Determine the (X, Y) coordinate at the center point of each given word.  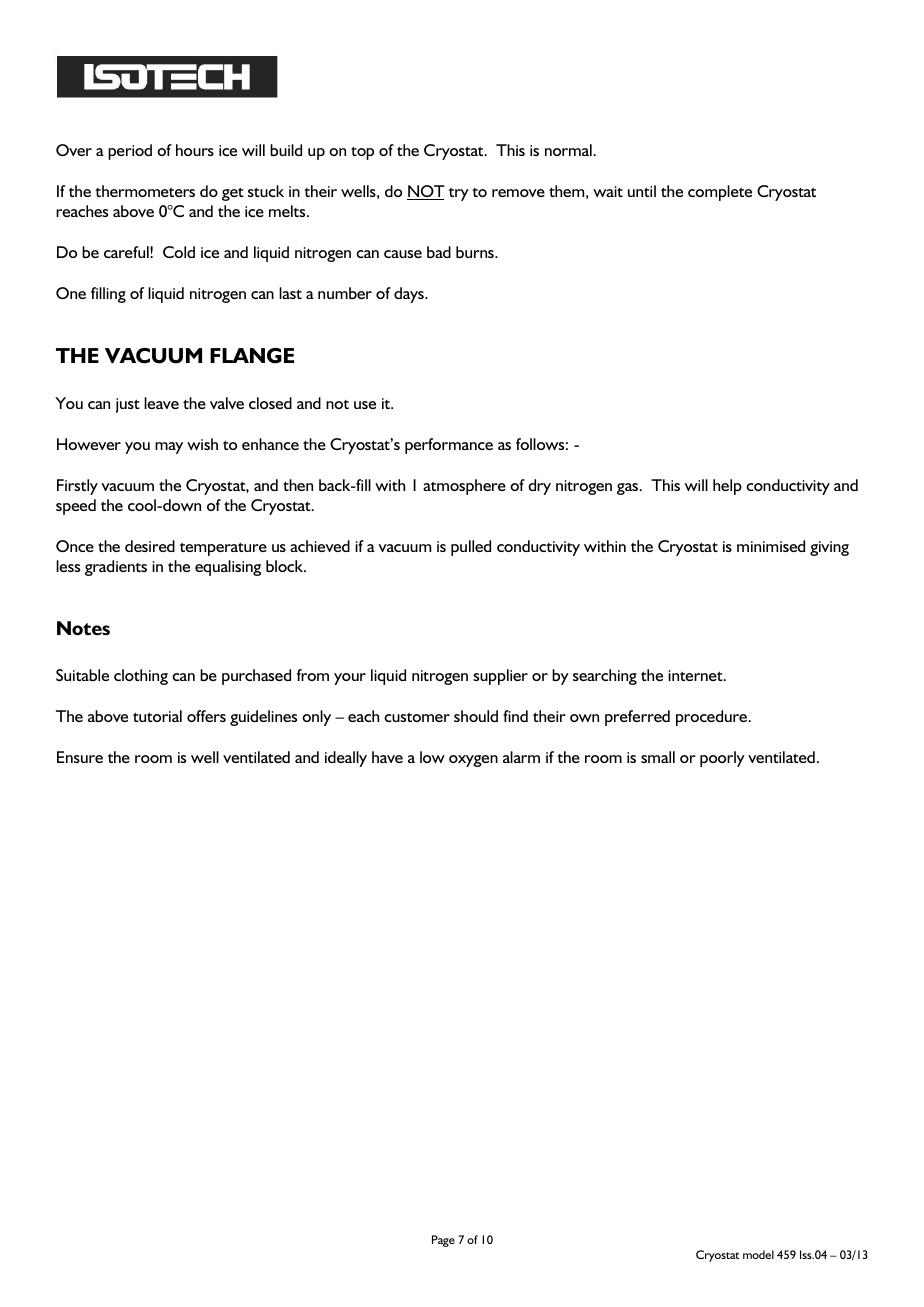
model (758, 1254)
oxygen (473, 761)
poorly (722, 759)
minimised (771, 546)
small (658, 757)
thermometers (145, 191)
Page (443, 1241)
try (459, 194)
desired (150, 546)
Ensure (80, 757)
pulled (471, 548)
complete (720, 193)
